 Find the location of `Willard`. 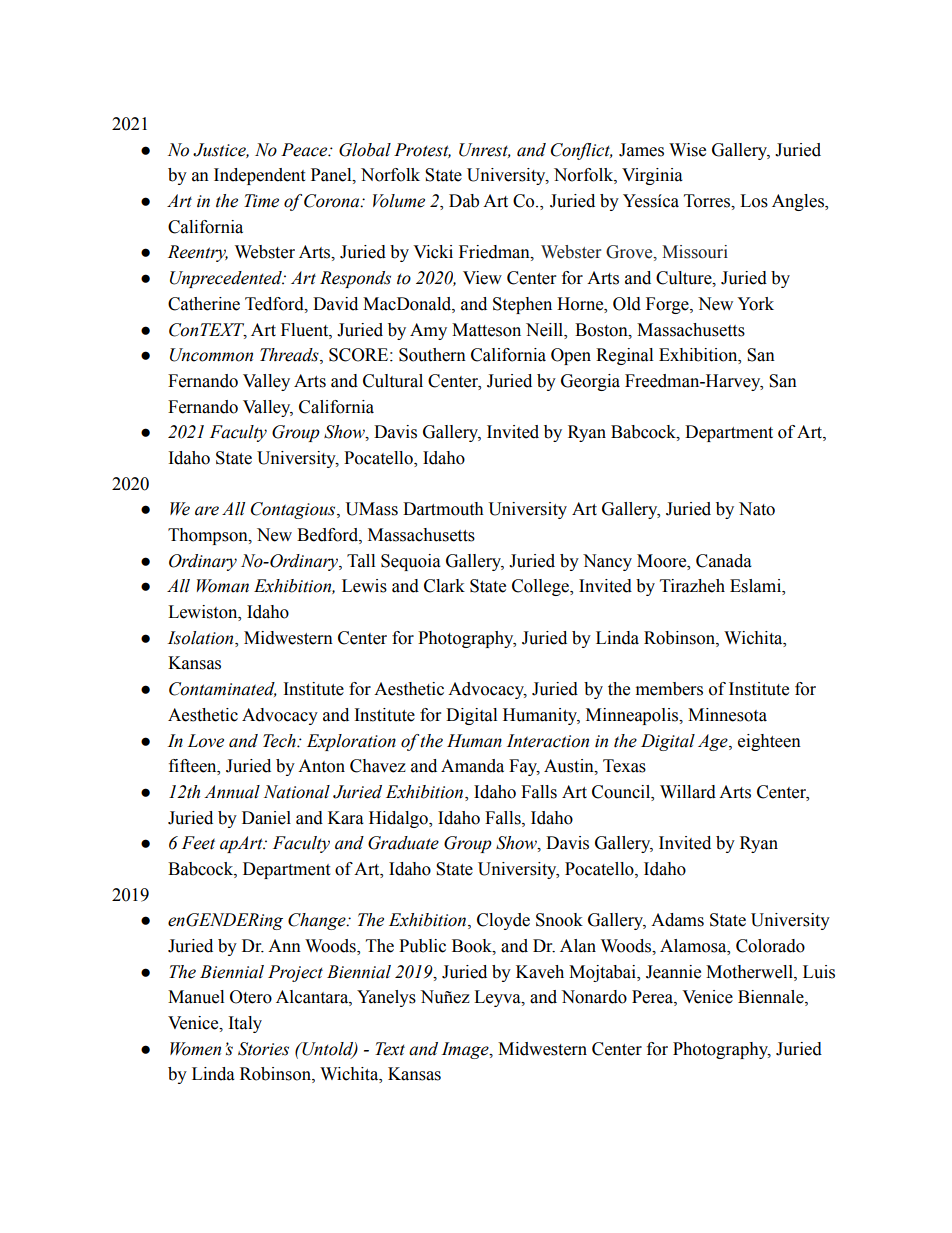

Willard is located at coordinates (688, 792).
